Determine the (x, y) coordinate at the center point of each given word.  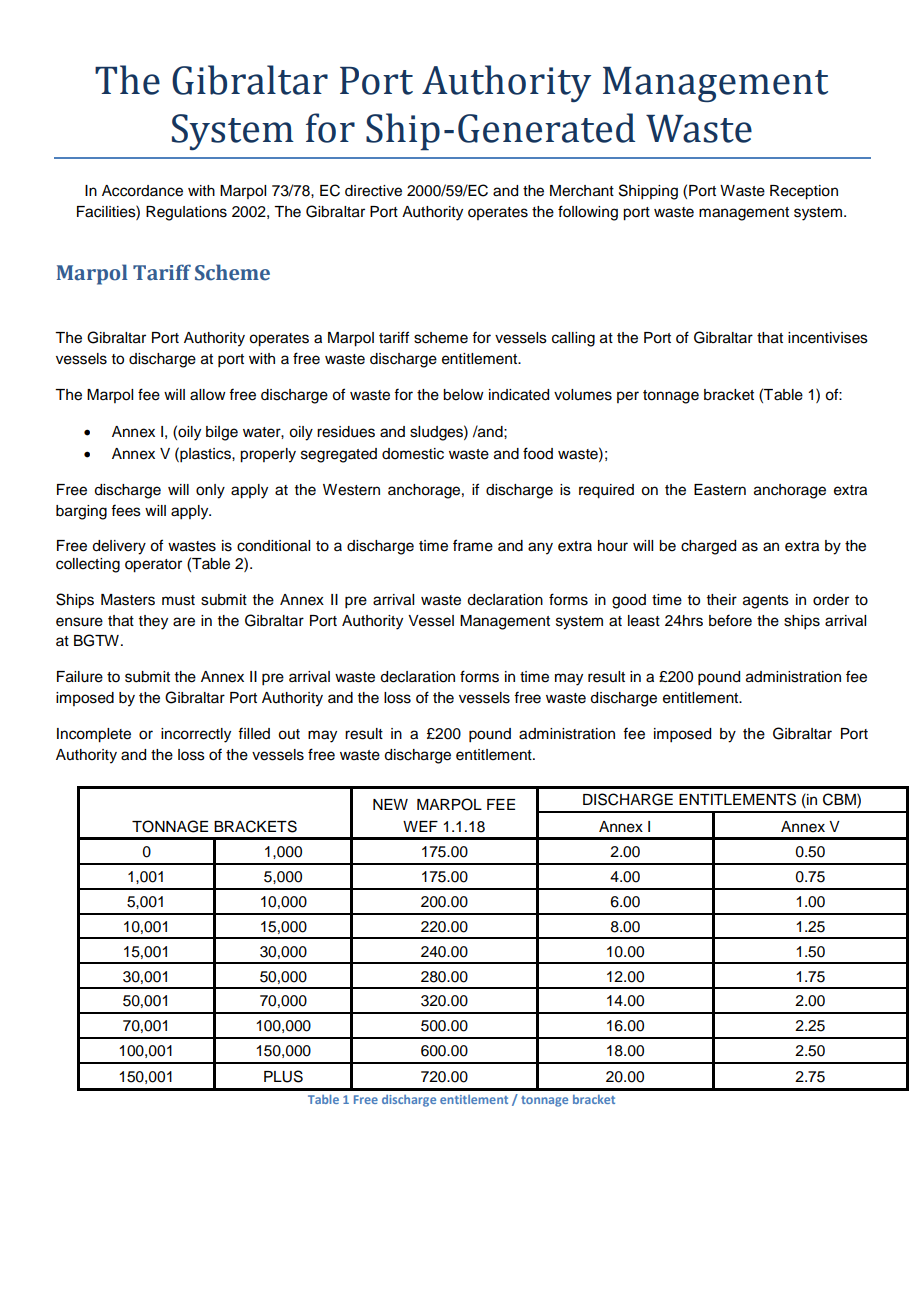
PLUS (283, 1076)
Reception (804, 192)
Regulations (186, 213)
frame (473, 545)
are (184, 622)
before (730, 620)
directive (373, 191)
